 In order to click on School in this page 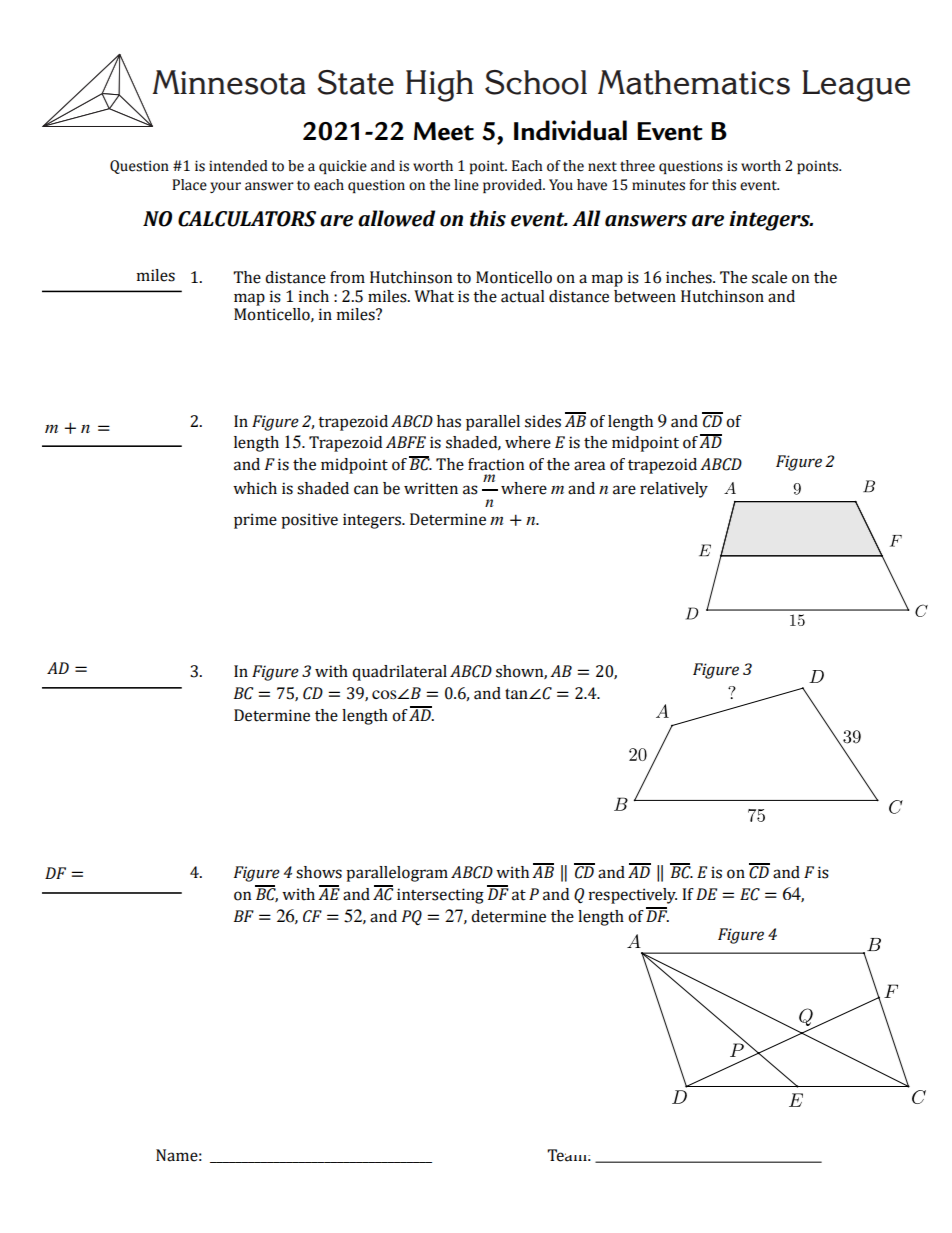, I will do `click(536, 82)`.
